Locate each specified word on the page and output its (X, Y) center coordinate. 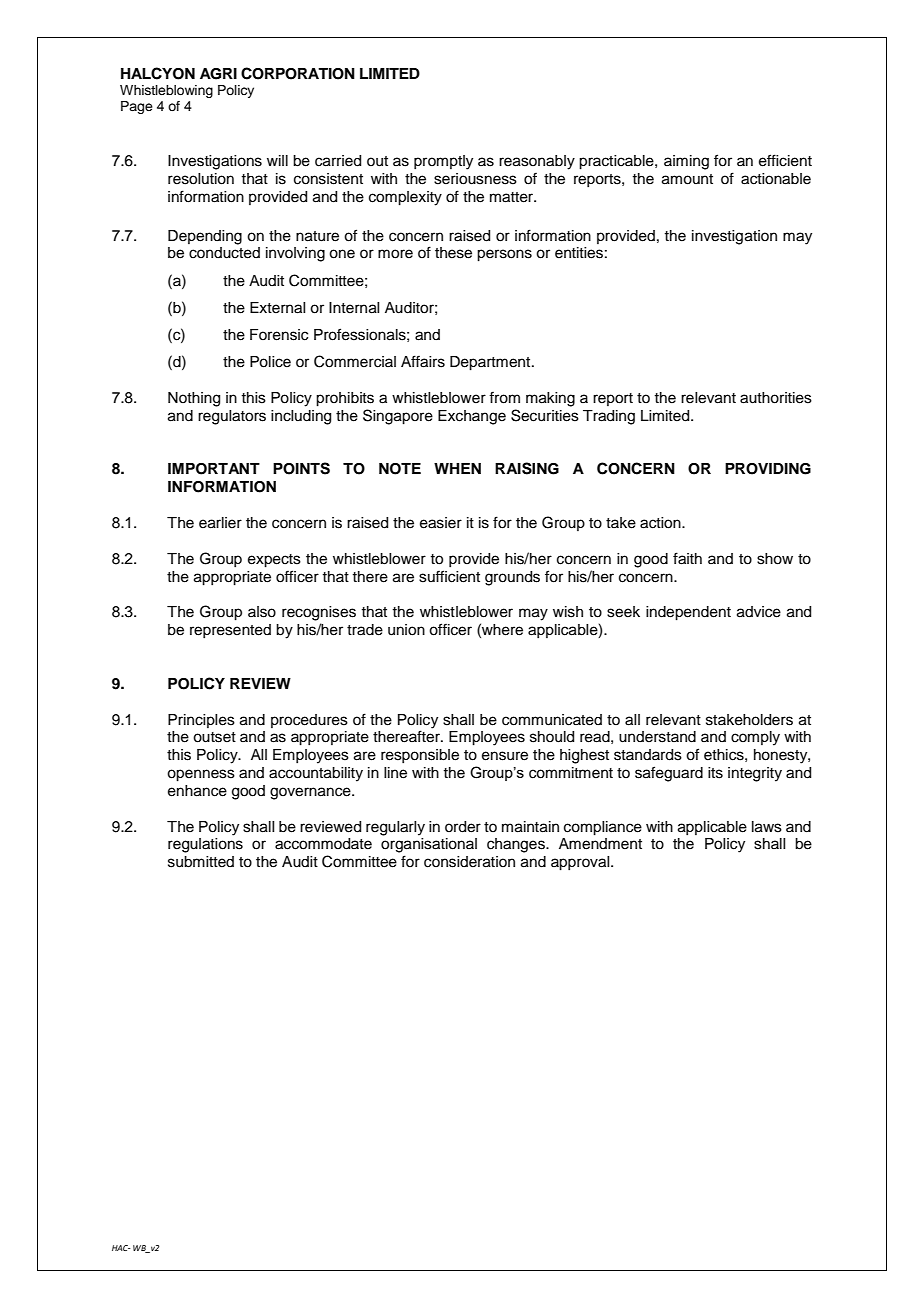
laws (767, 827)
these (453, 253)
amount (687, 179)
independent (688, 613)
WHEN (457, 468)
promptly (443, 162)
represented (230, 631)
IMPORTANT (214, 469)
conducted (224, 253)
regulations (205, 845)
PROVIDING (768, 469)
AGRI (218, 74)
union (406, 630)
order (463, 827)
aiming (686, 162)
